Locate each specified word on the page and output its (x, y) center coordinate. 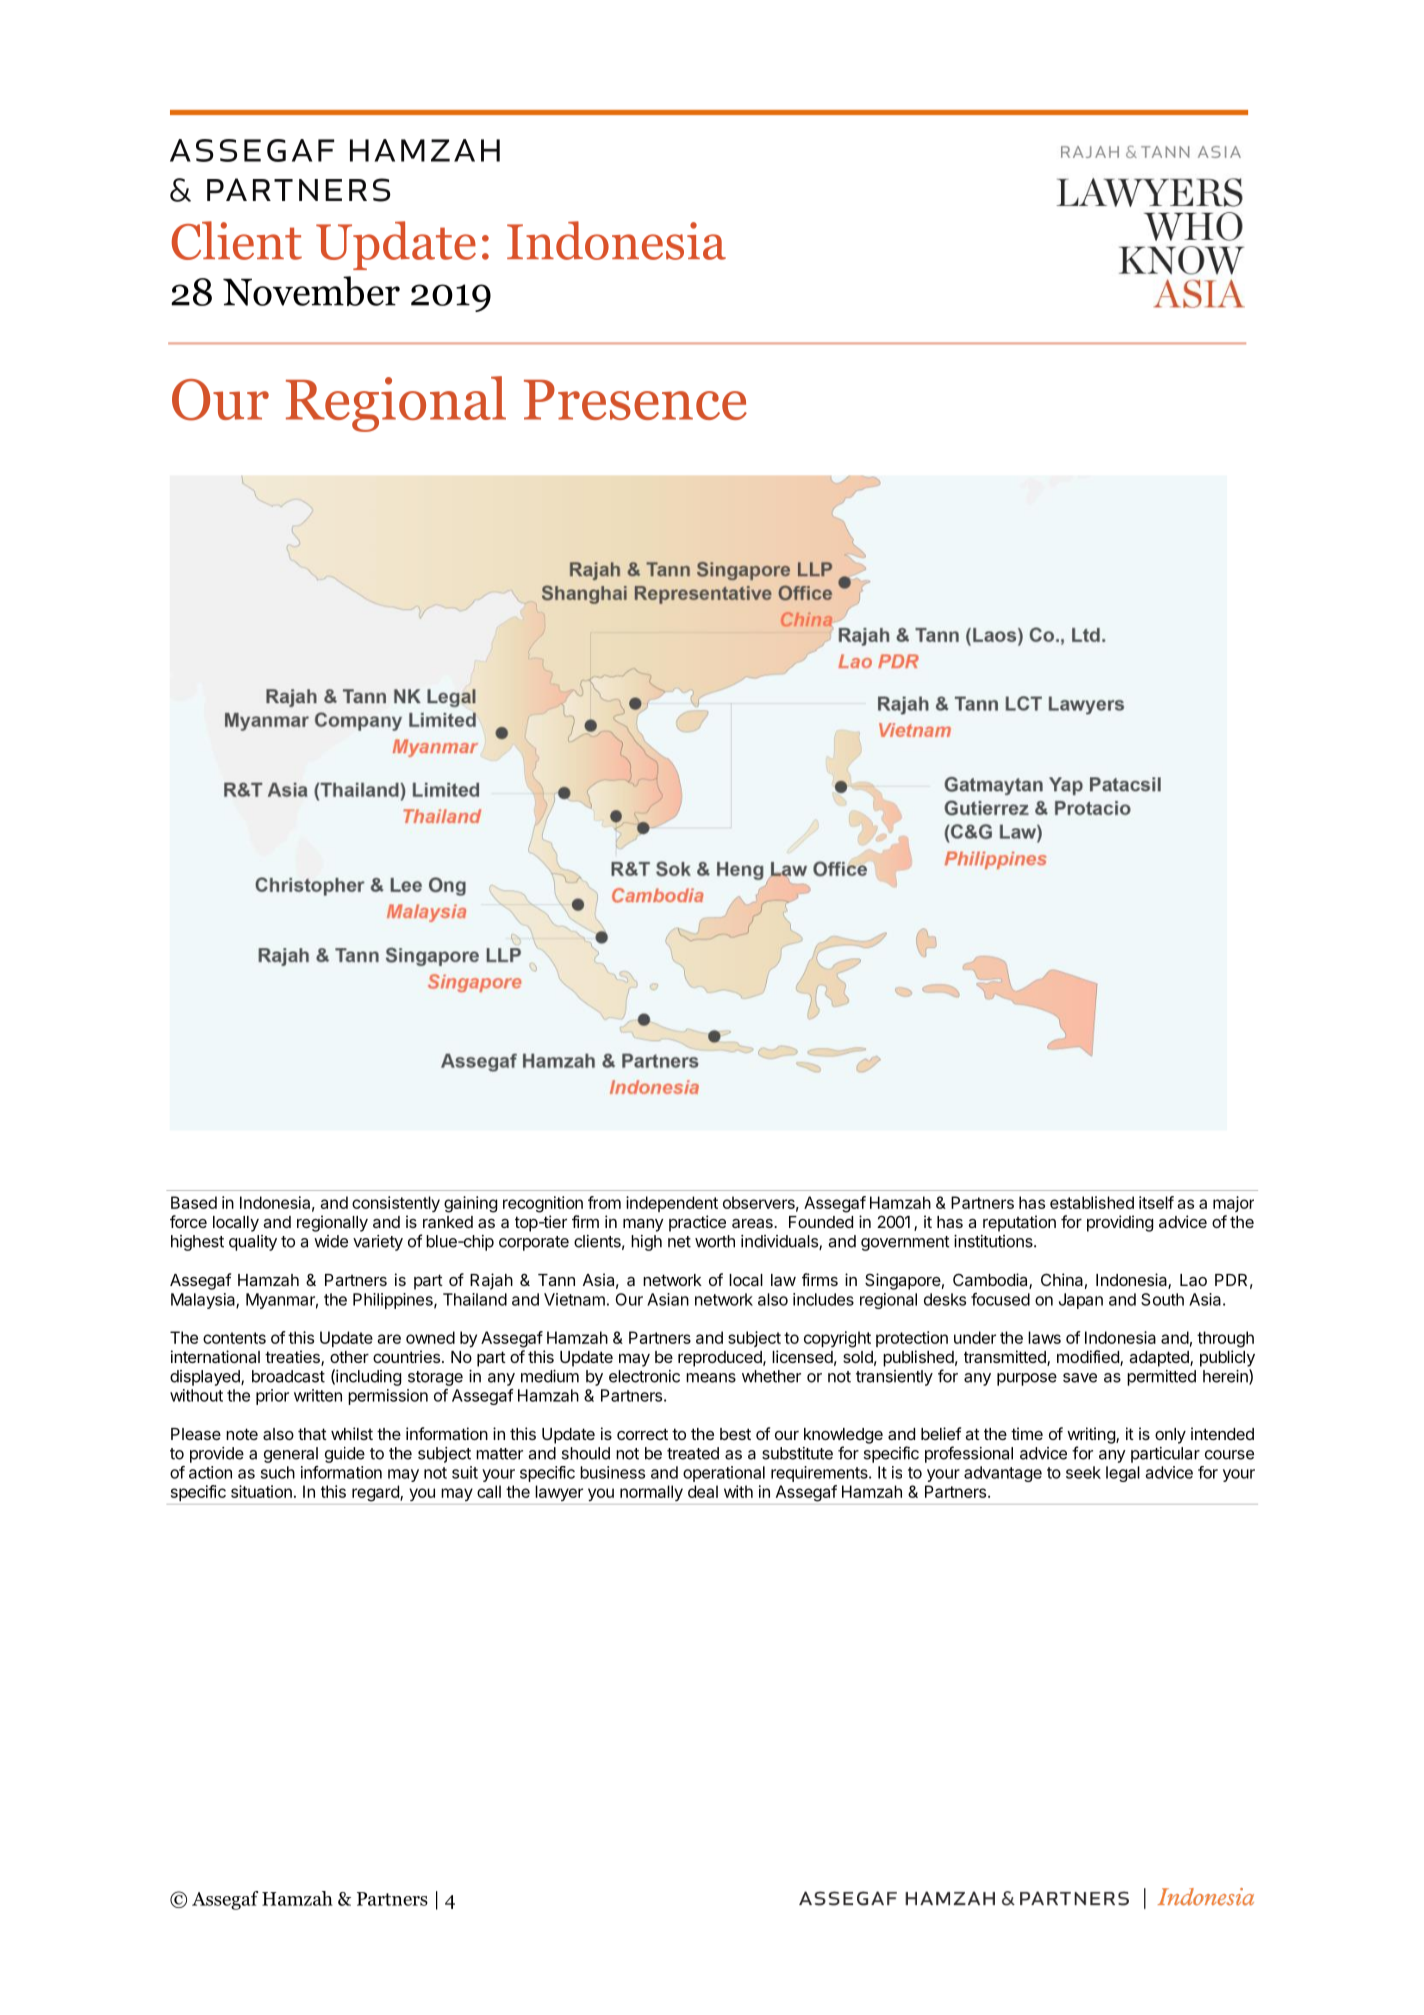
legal (1123, 1474)
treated (693, 1453)
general (291, 1455)
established (1092, 1202)
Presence (635, 400)
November (311, 291)
